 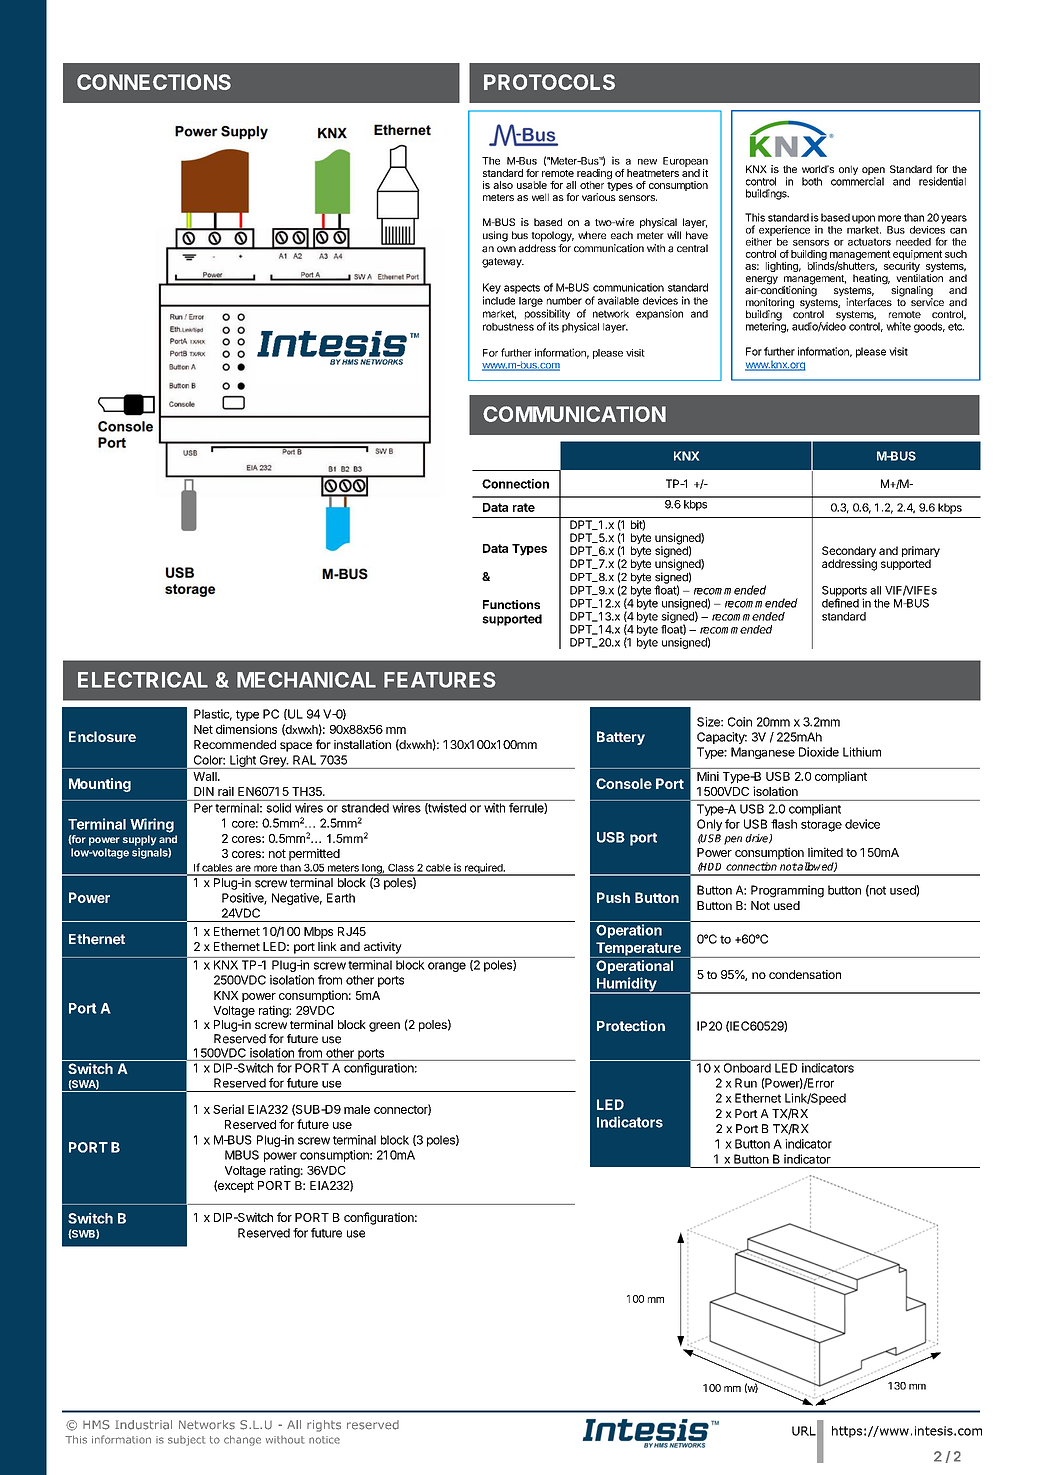 What do you see at coordinates (631, 1026) in the page?
I see `Protection` at bounding box center [631, 1026].
